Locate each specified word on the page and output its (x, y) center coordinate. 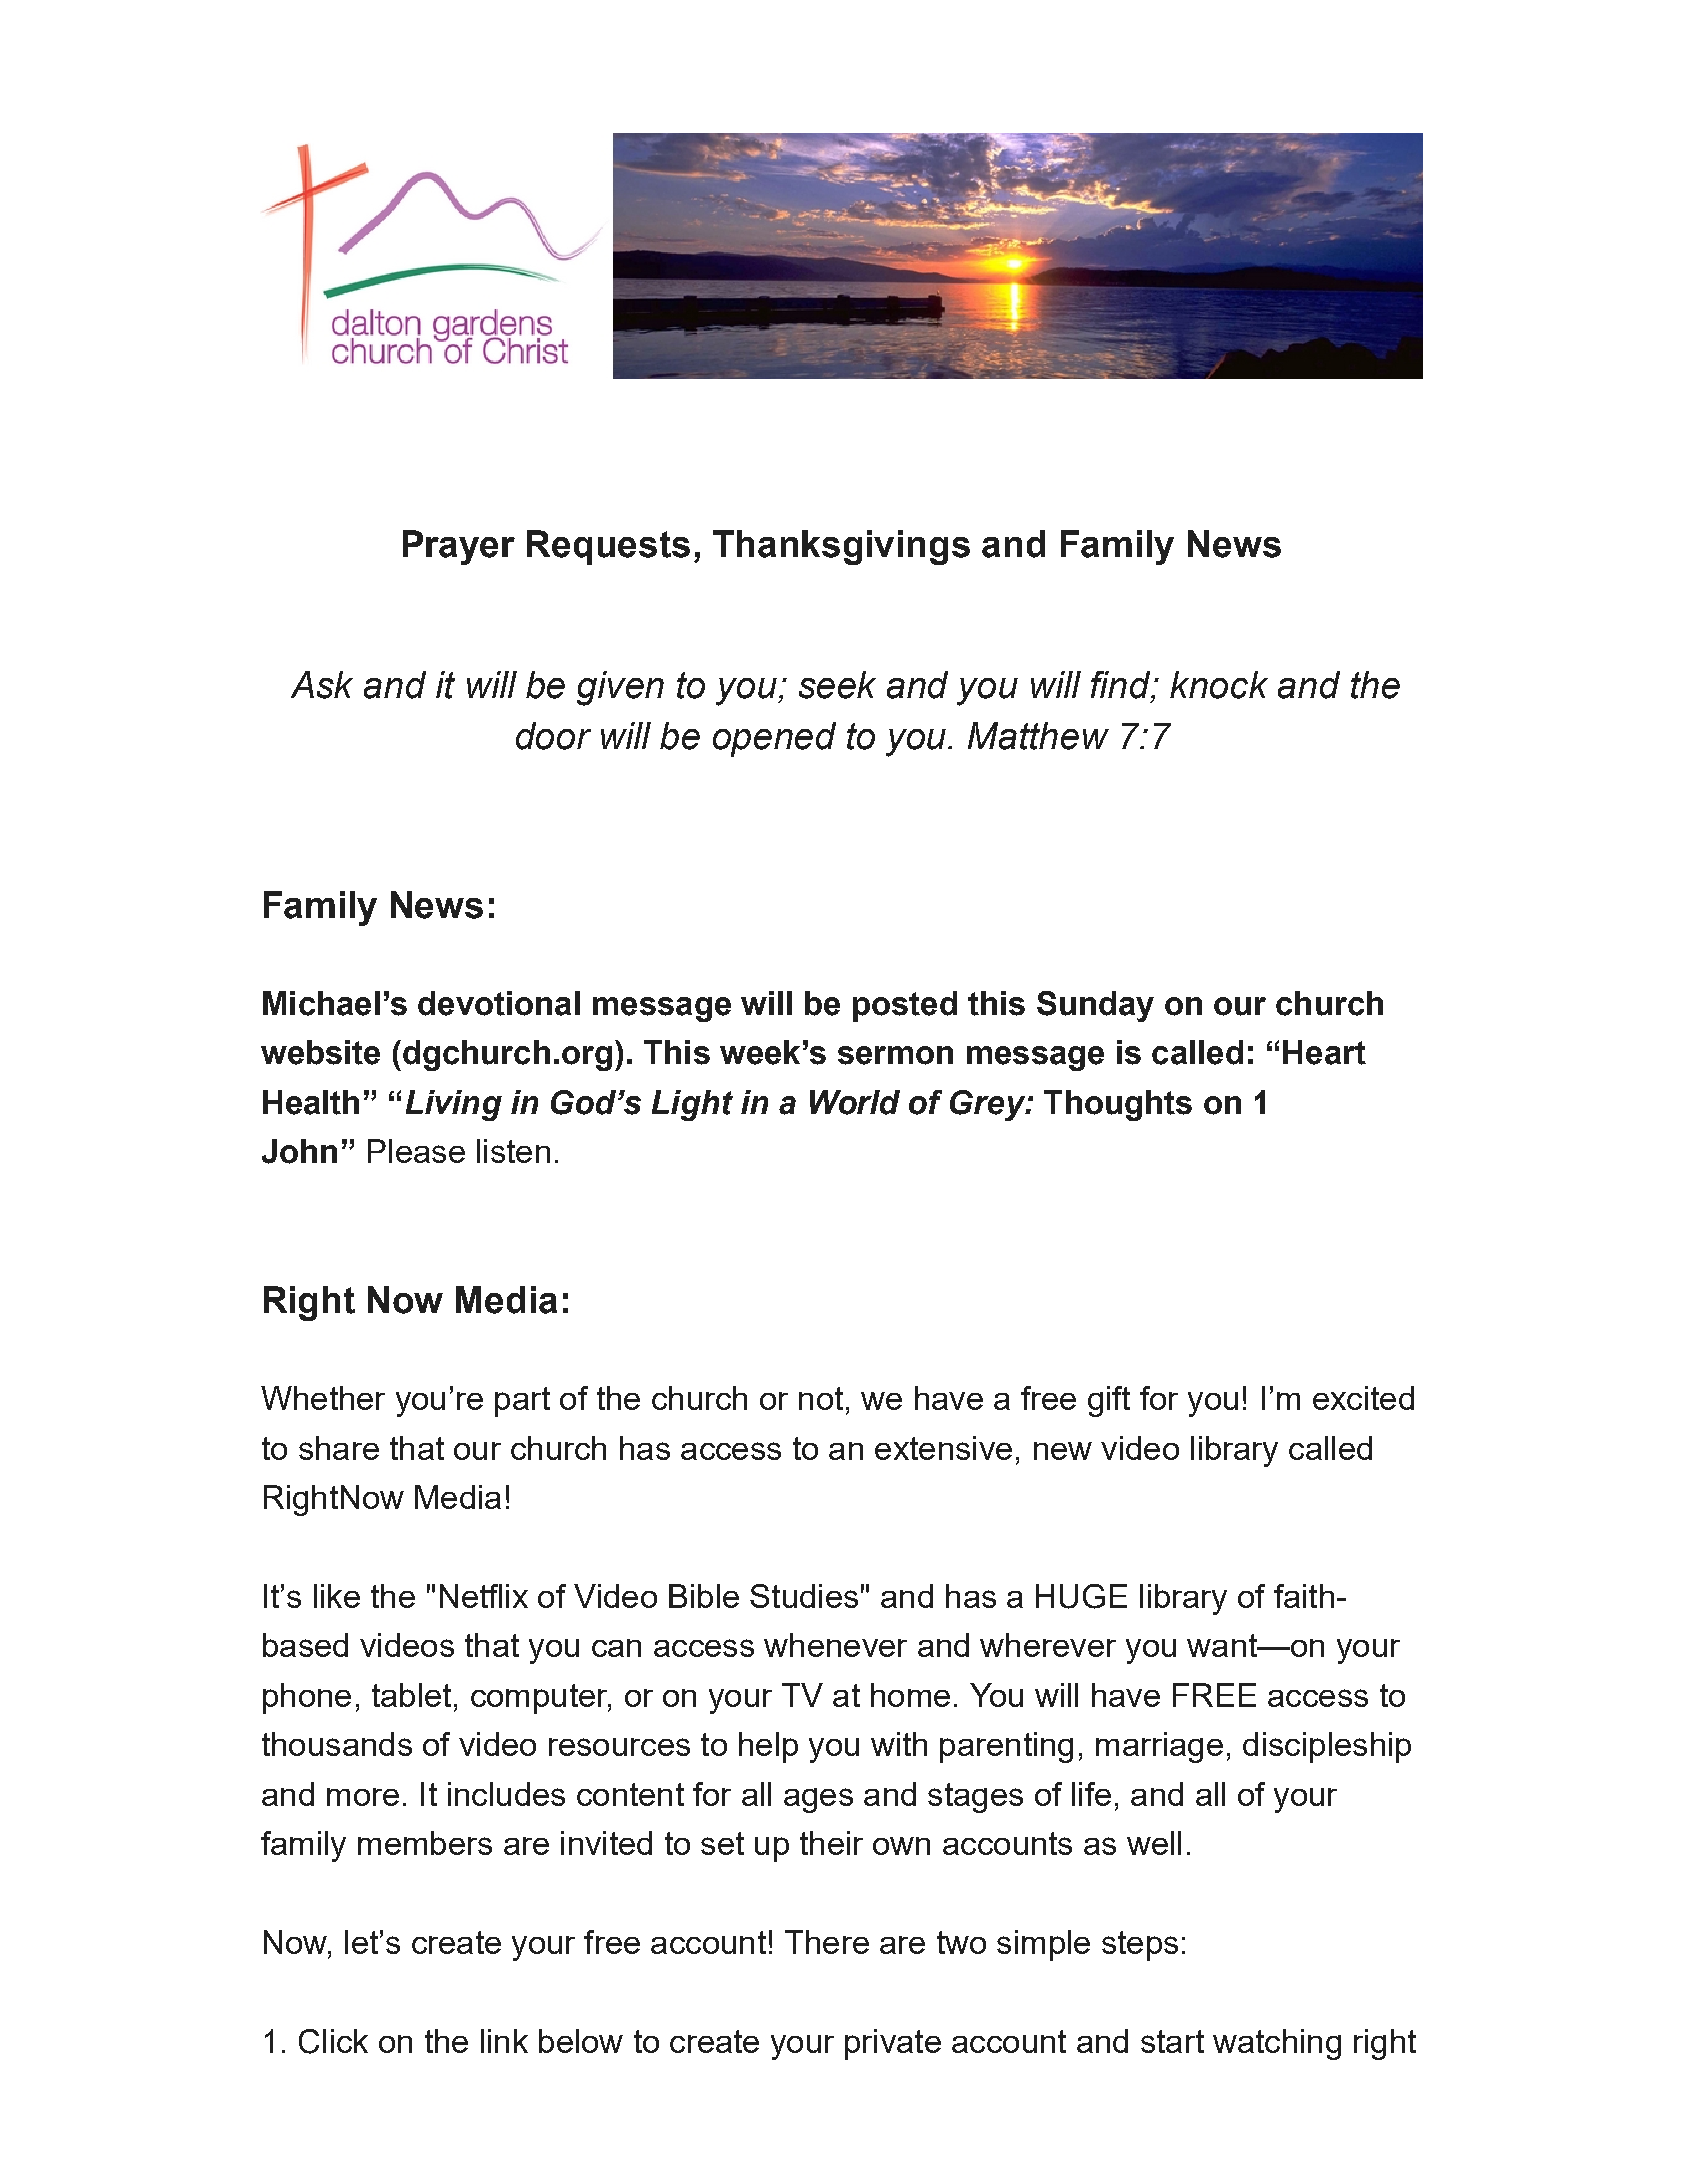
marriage (1159, 1747)
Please (416, 1151)
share (339, 1448)
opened (774, 739)
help (768, 1747)
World (855, 1102)
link (504, 2041)
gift (1109, 1401)
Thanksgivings (841, 547)
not (821, 1398)
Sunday (1095, 1006)
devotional (499, 1003)
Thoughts (1118, 1105)
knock (1219, 685)
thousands (337, 1744)
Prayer (459, 547)
